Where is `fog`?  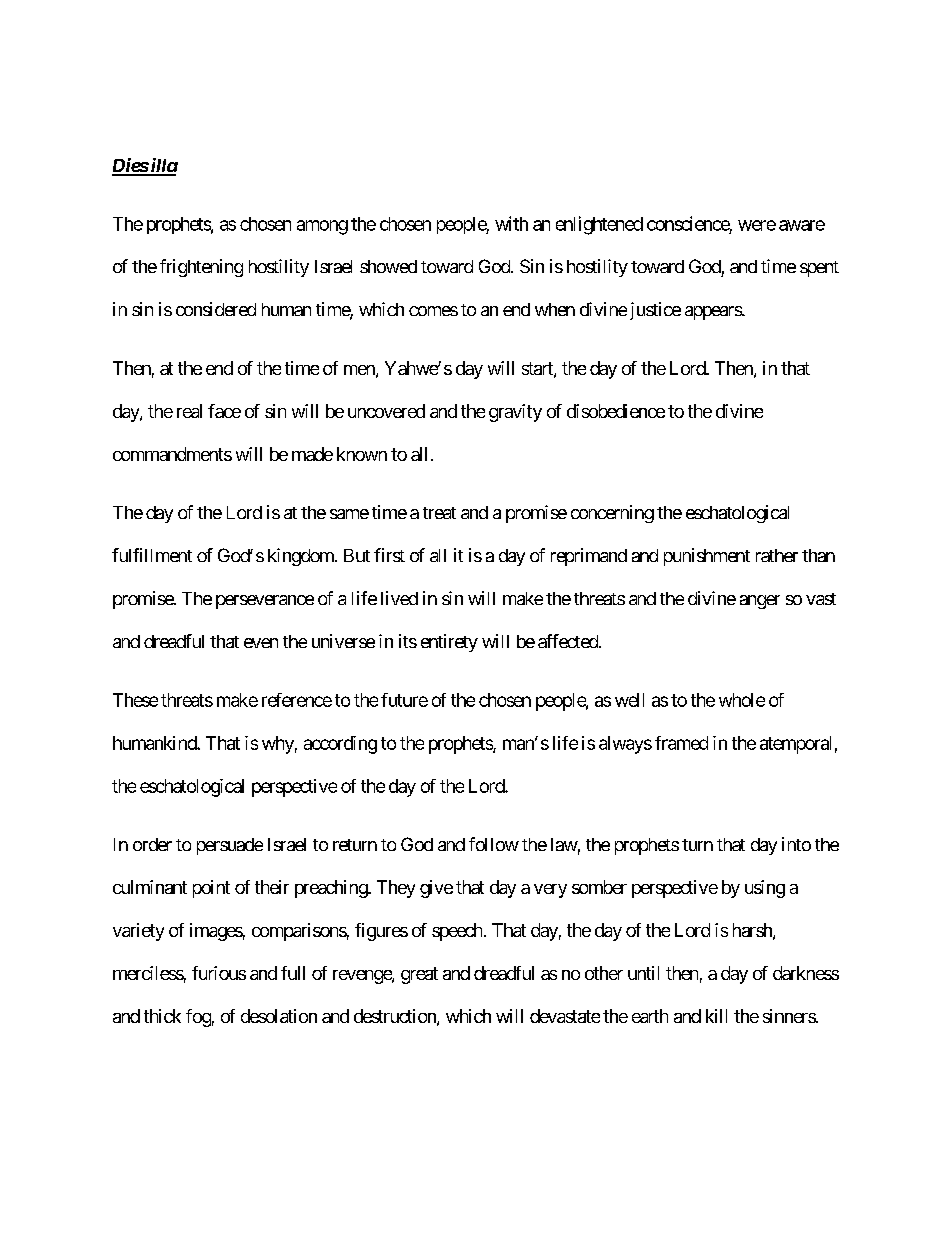 fog is located at coordinates (198, 1018).
